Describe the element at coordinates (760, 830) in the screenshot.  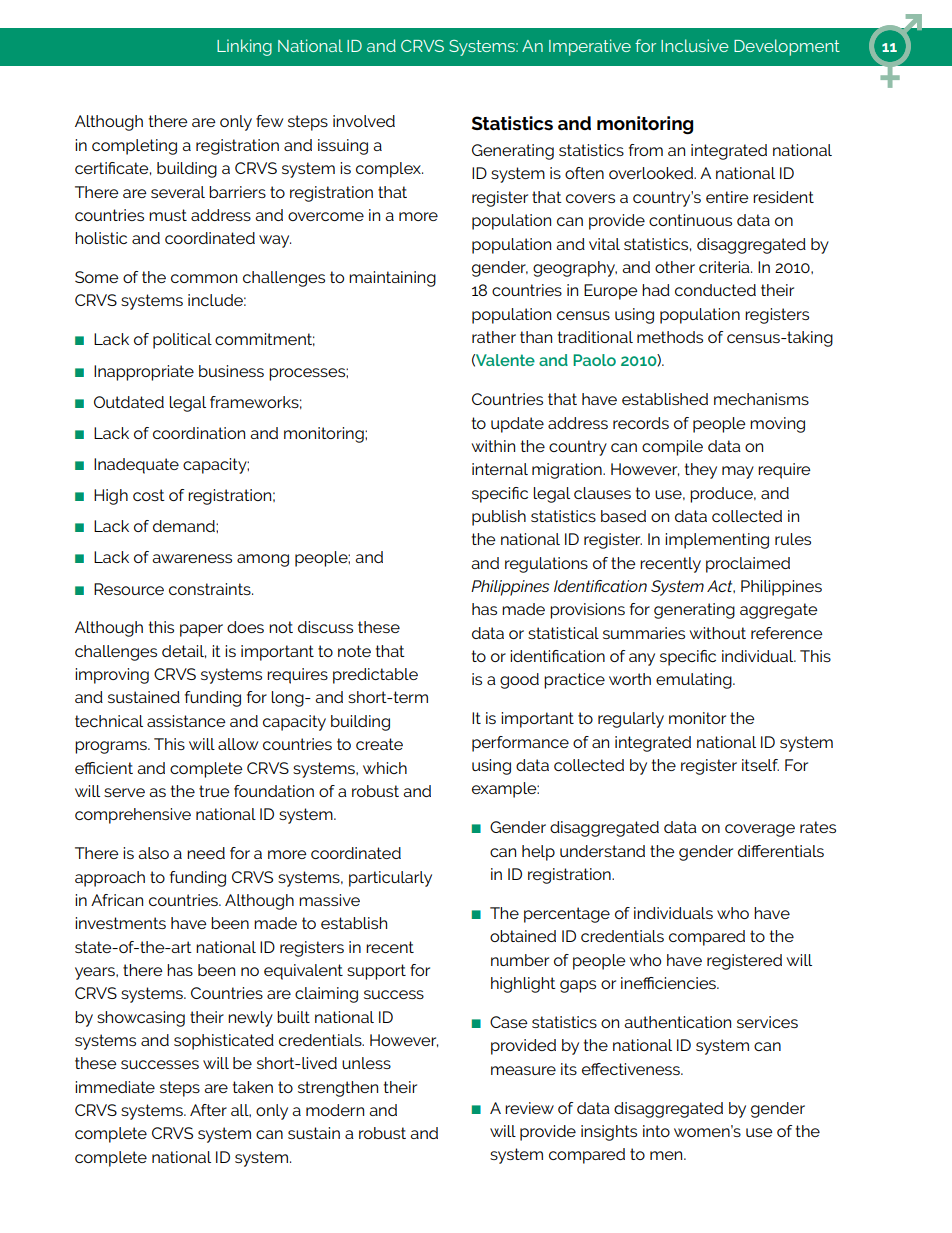
I see `coverage` at that location.
